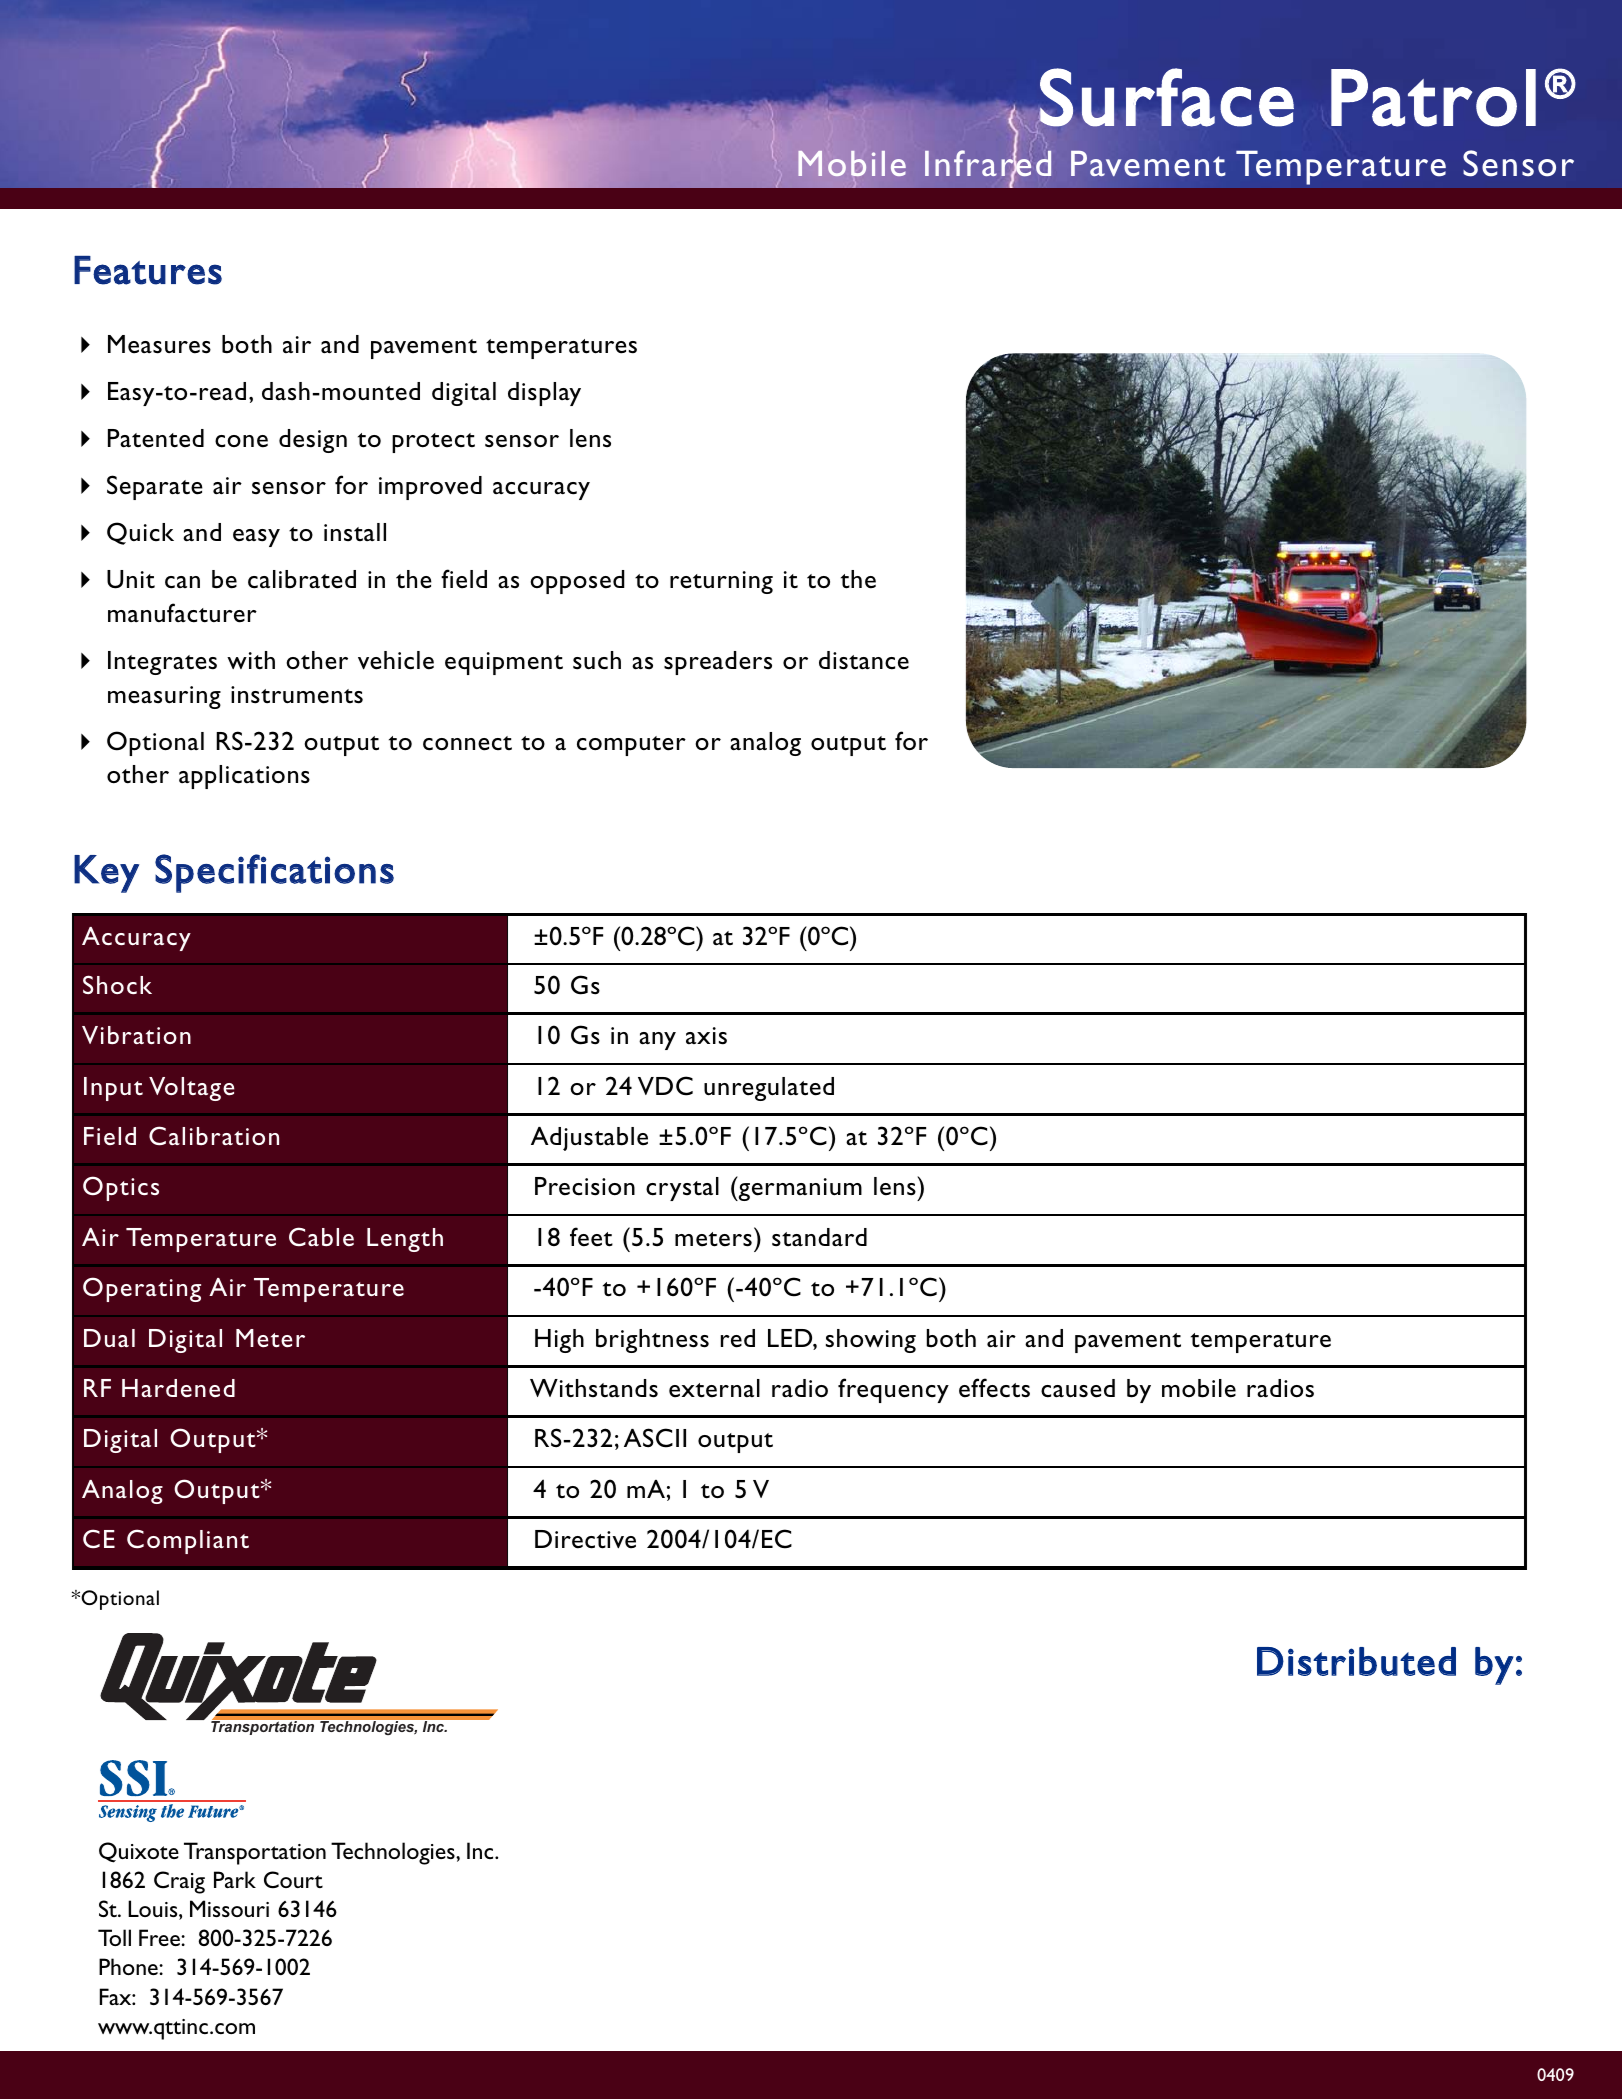  I want to click on Voltage, so click(191, 1089).
